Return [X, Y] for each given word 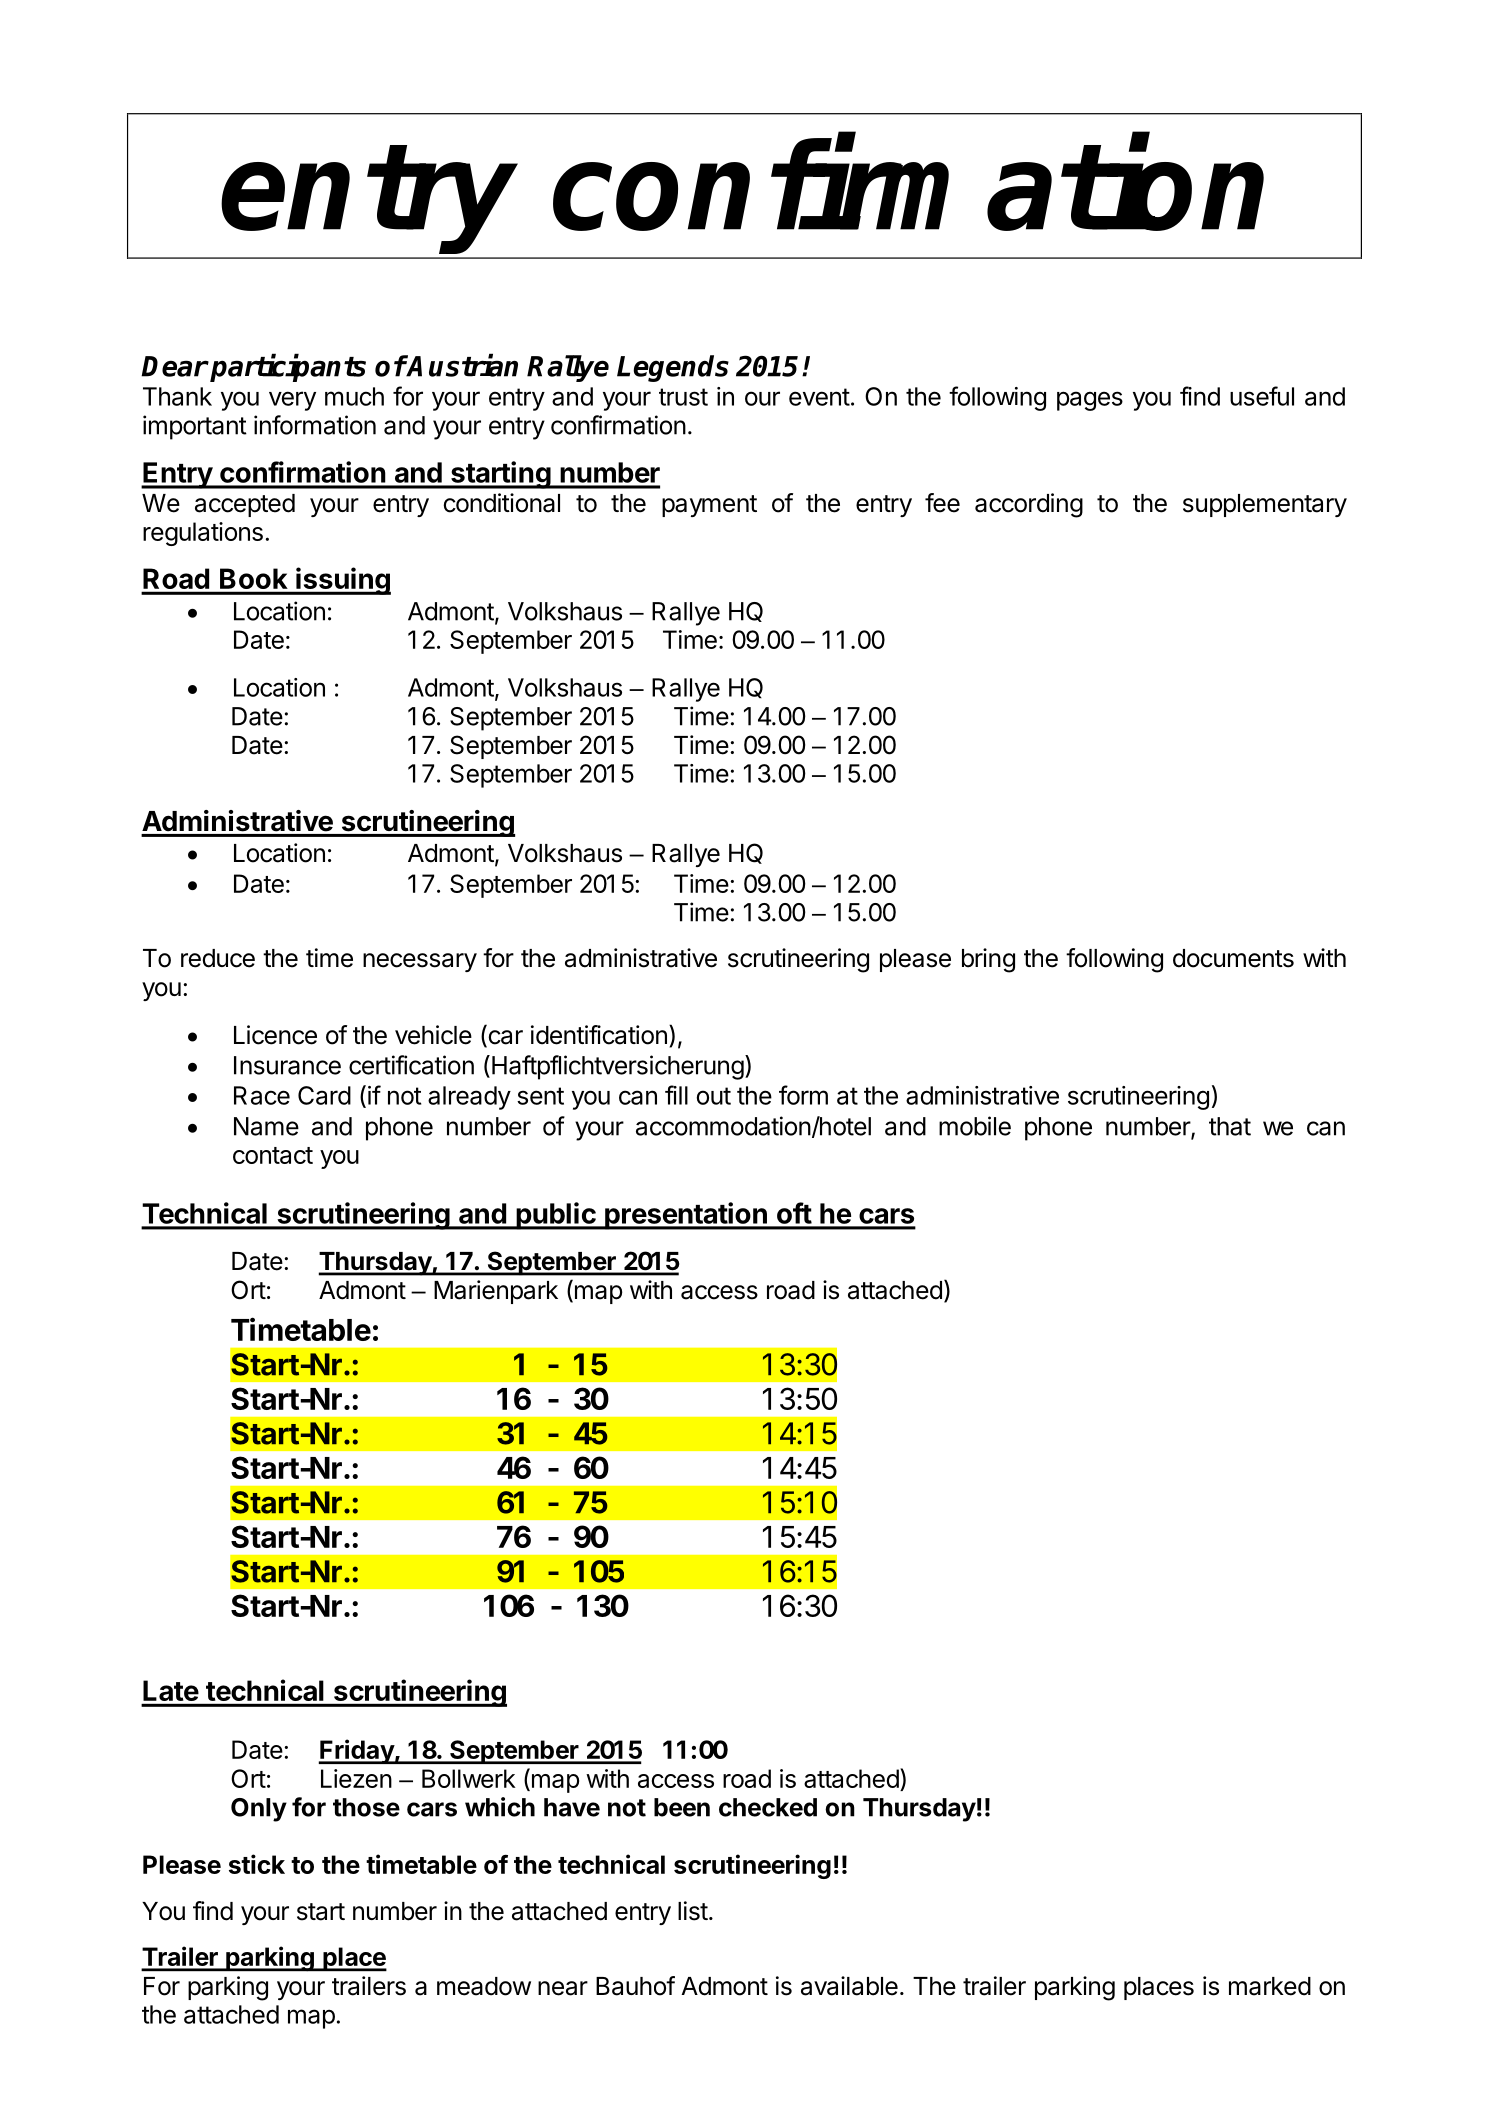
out [714, 1096]
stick [257, 1864]
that [1230, 1126]
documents [1233, 958]
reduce [218, 958]
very [292, 401]
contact [273, 1155]
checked [768, 1807]
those [366, 1807]
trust [683, 397]
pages [1090, 401]
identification [599, 1035]
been [682, 1807]
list [693, 1911]
